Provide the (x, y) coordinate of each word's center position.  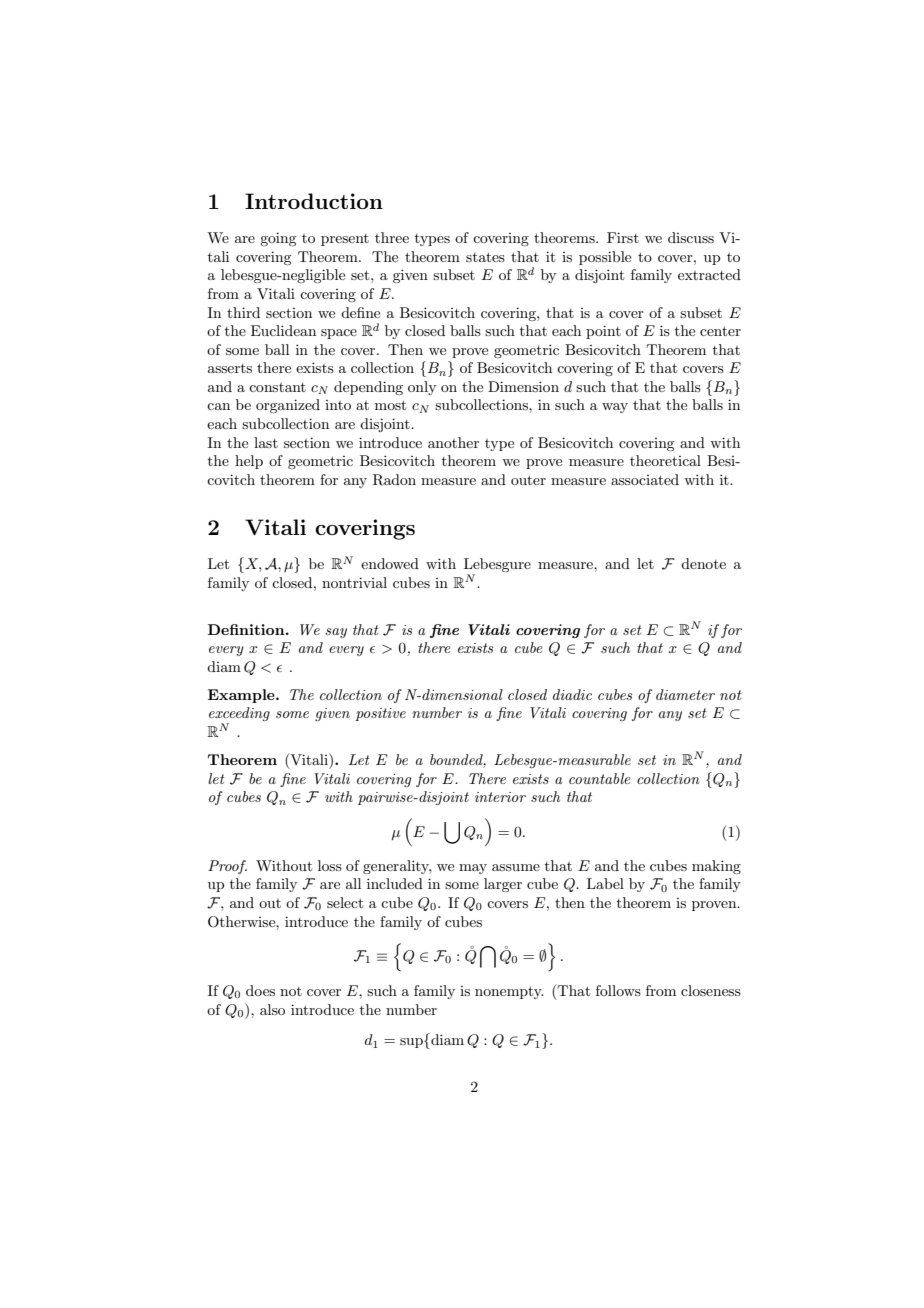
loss (330, 865)
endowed (390, 563)
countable (600, 778)
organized (288, 406)
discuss (691, 237)
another (453, 442)
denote (703, 563)
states (485, 257)
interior (500, 797)
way (615, 408)
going (278, 239)
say (336, 633)
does (260, 990)
